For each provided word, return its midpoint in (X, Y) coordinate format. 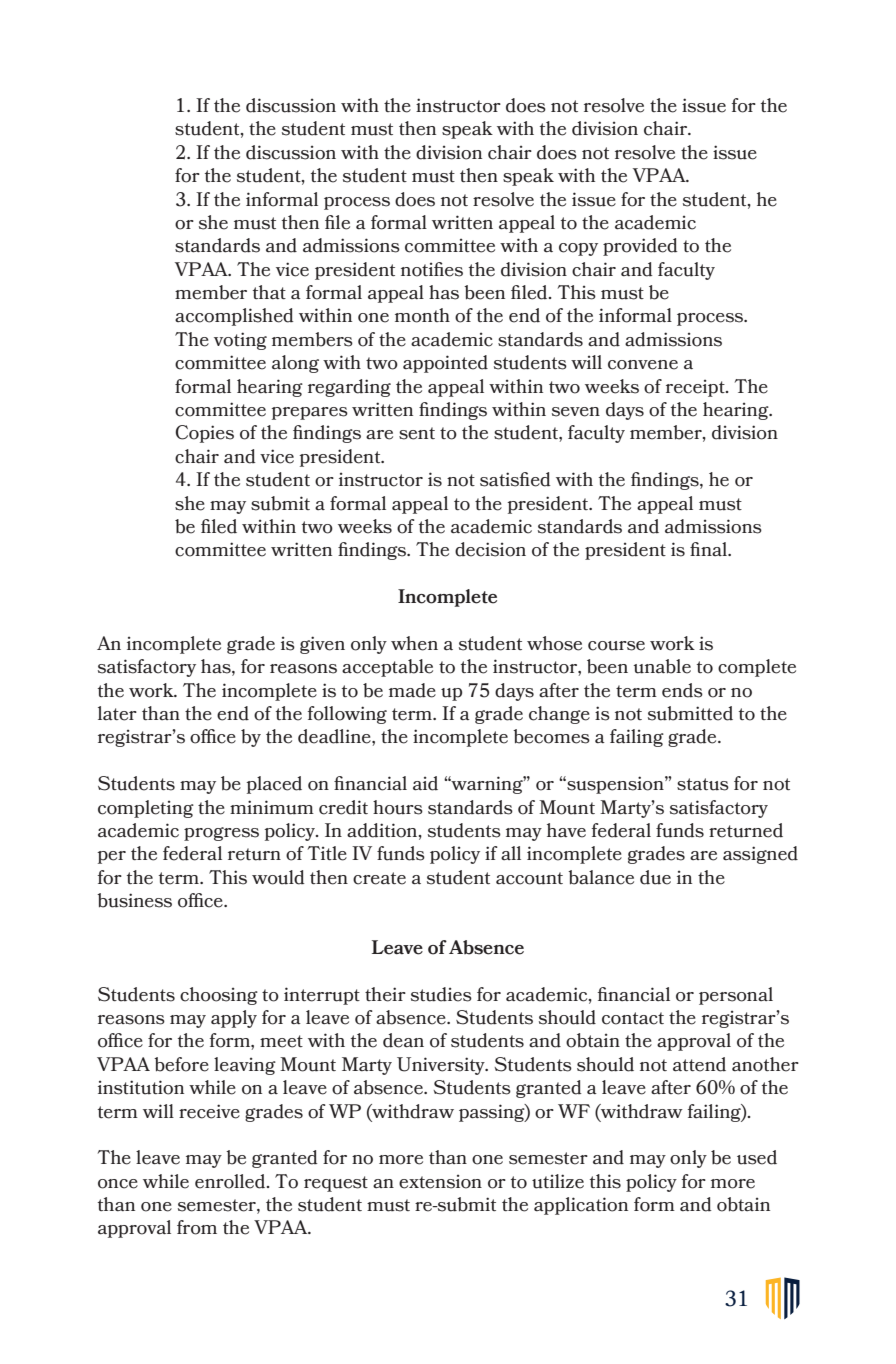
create (379, 878)
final (710, 549)
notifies (432, 269)
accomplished (234, 317)
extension (440, 1182)
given (322, 645)
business (134, 900)
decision (490, 549)
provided (640, 247)
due (655, 877)
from (197, 1227)
